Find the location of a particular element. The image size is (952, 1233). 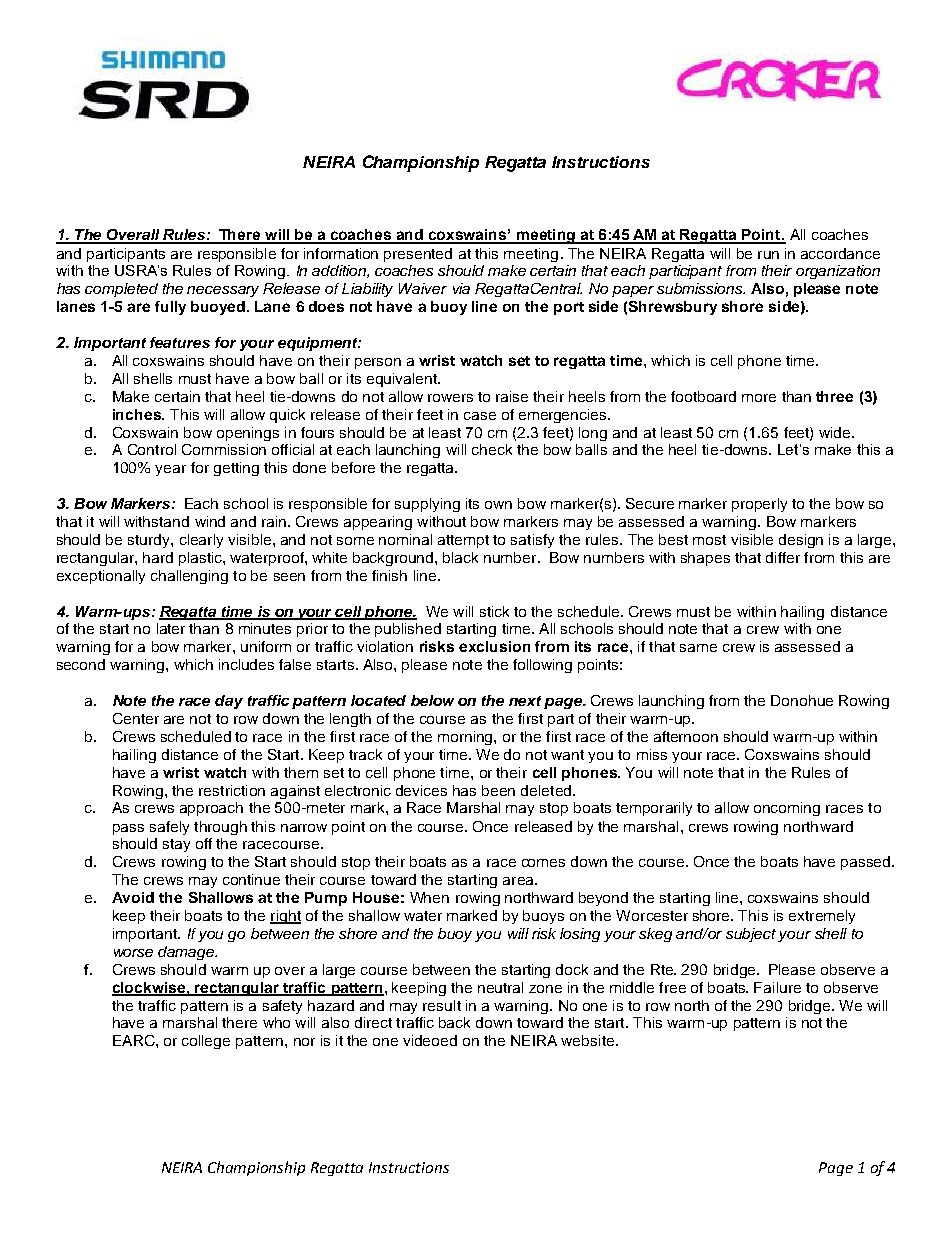

completed is located at coordinates (121, 290).
